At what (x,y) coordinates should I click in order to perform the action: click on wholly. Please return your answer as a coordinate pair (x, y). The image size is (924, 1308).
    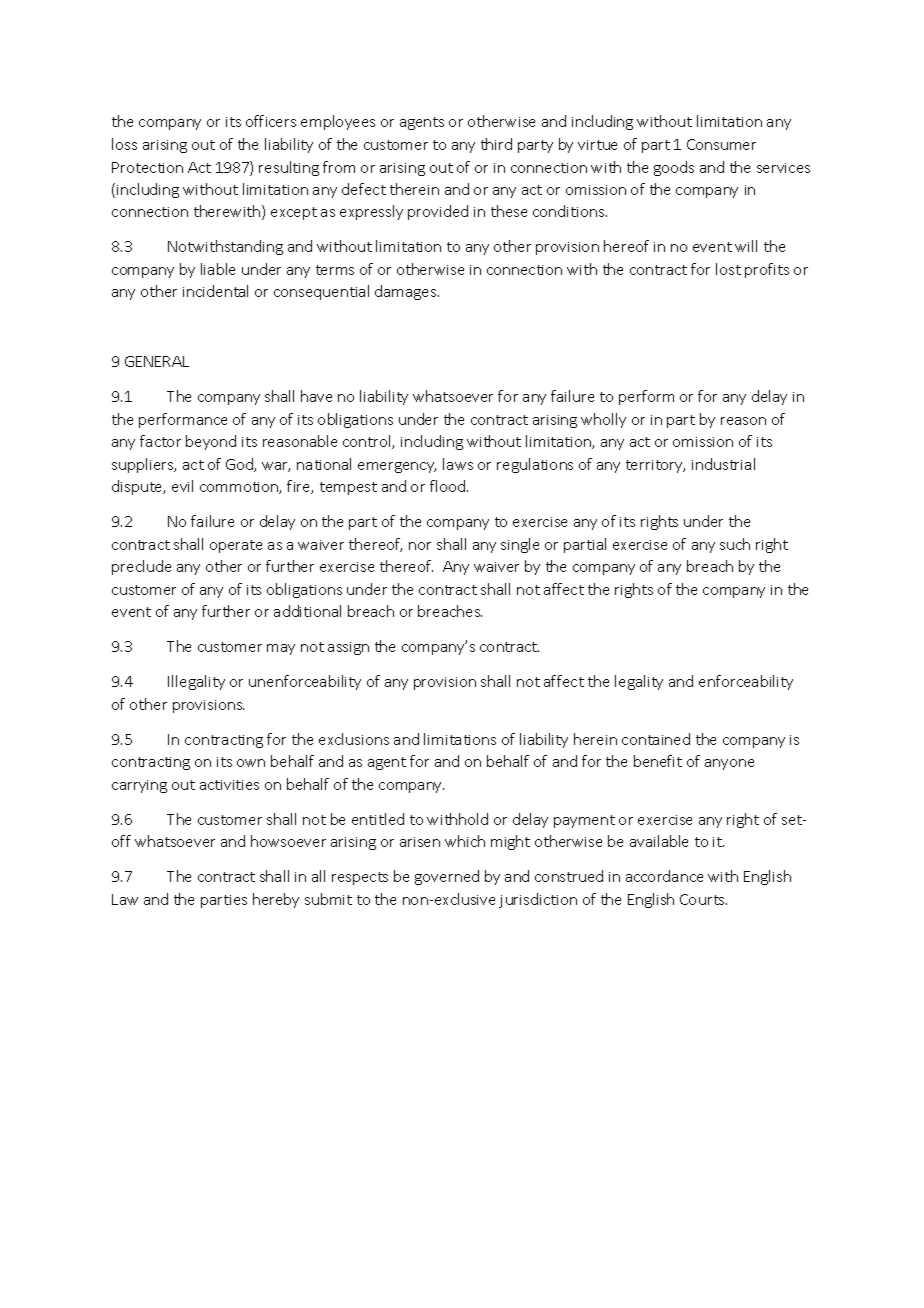
    Looking at the image, I should click on (603, 420).
